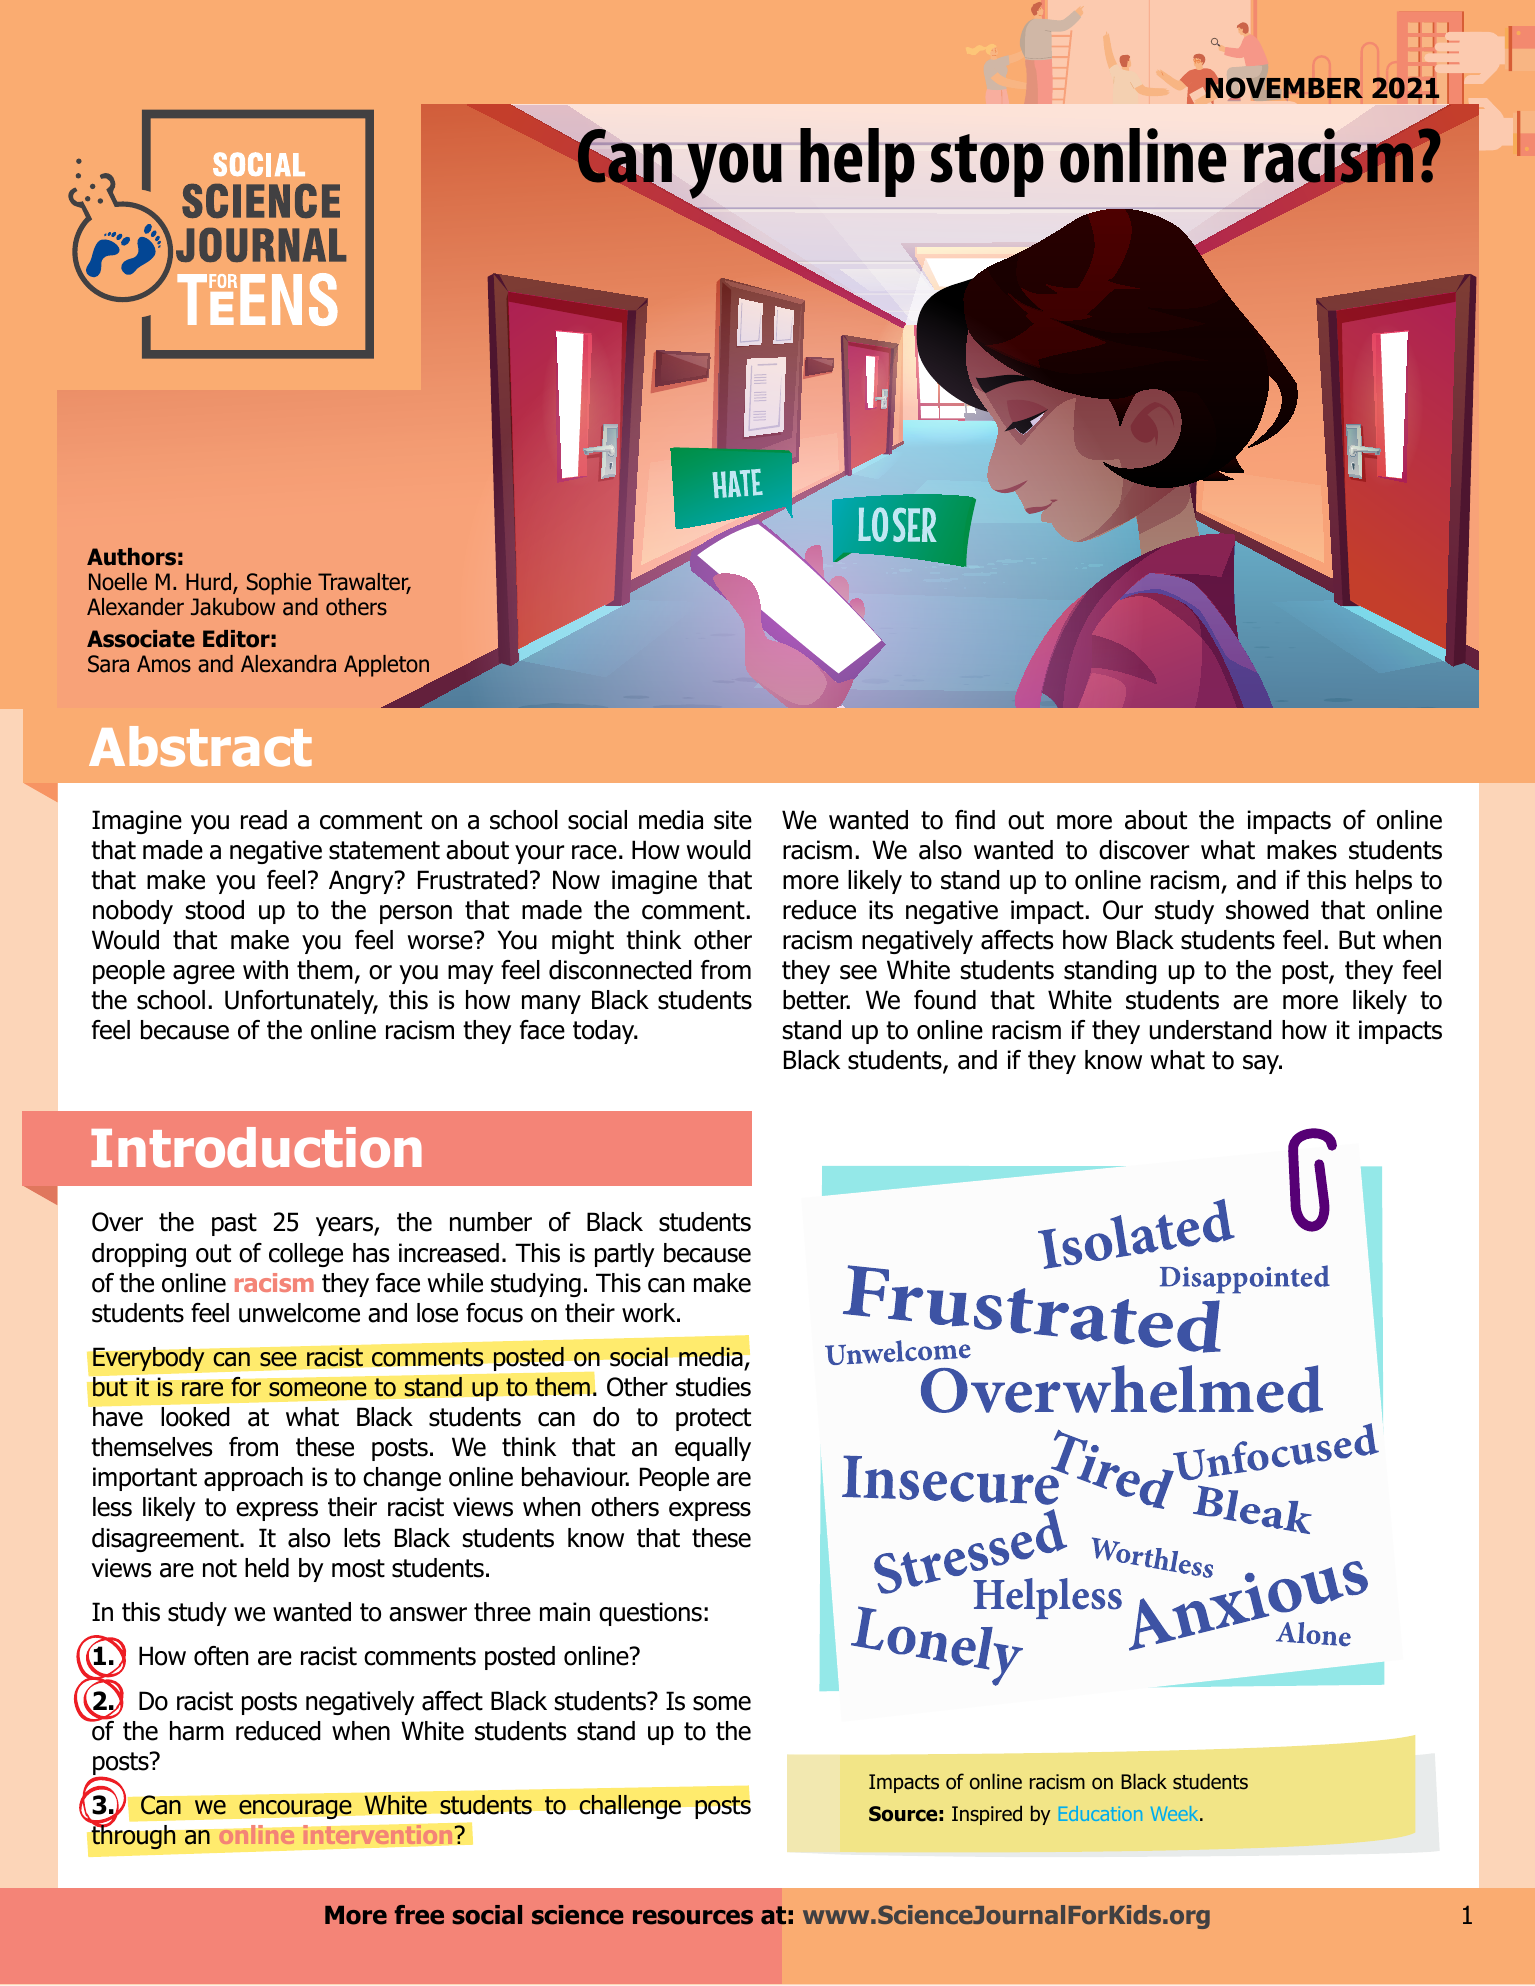  Describe the element at coordinates (118, 582) in the screenshot. I see `Noelle` at that location.
